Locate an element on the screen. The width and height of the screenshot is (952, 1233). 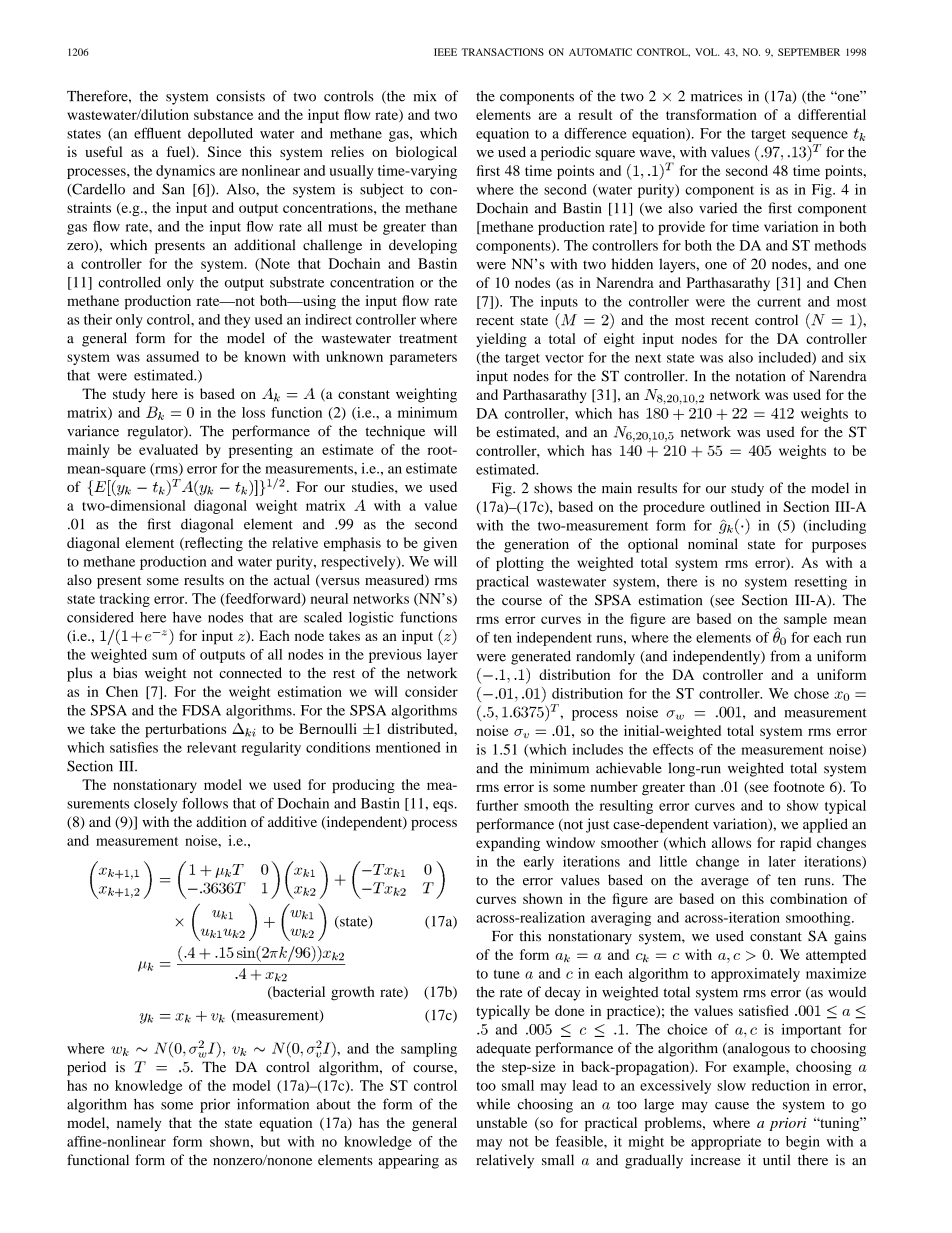
namely is located at coordinates (139, 1124).
